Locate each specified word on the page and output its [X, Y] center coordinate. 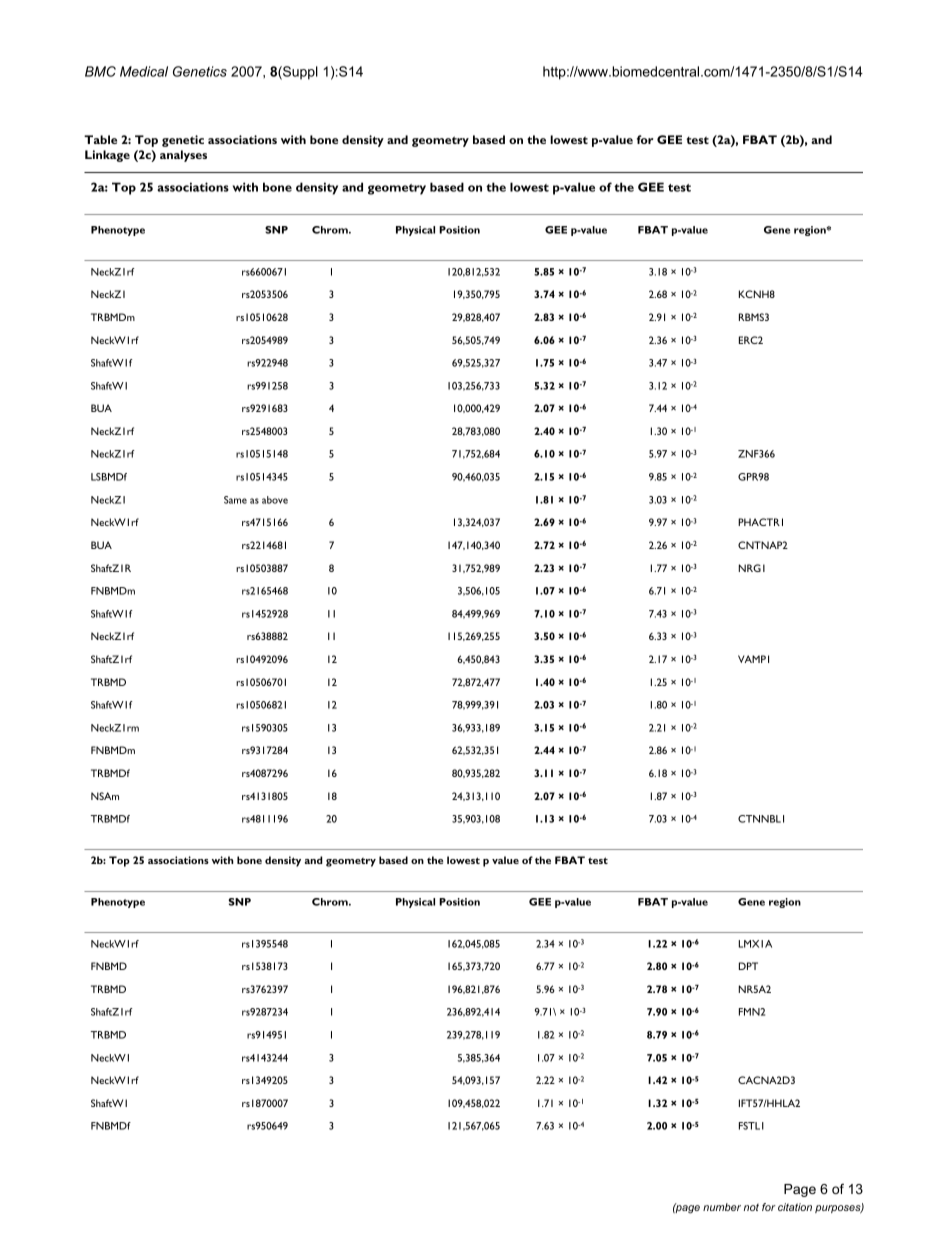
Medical [144, 71]
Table [100, 139]
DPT [748, 966]
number [722, 1207]
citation [795, 1207]
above [275, 500]
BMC [100, 71]
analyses [183, 156]
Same [235, 500]
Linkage [107, 156]
